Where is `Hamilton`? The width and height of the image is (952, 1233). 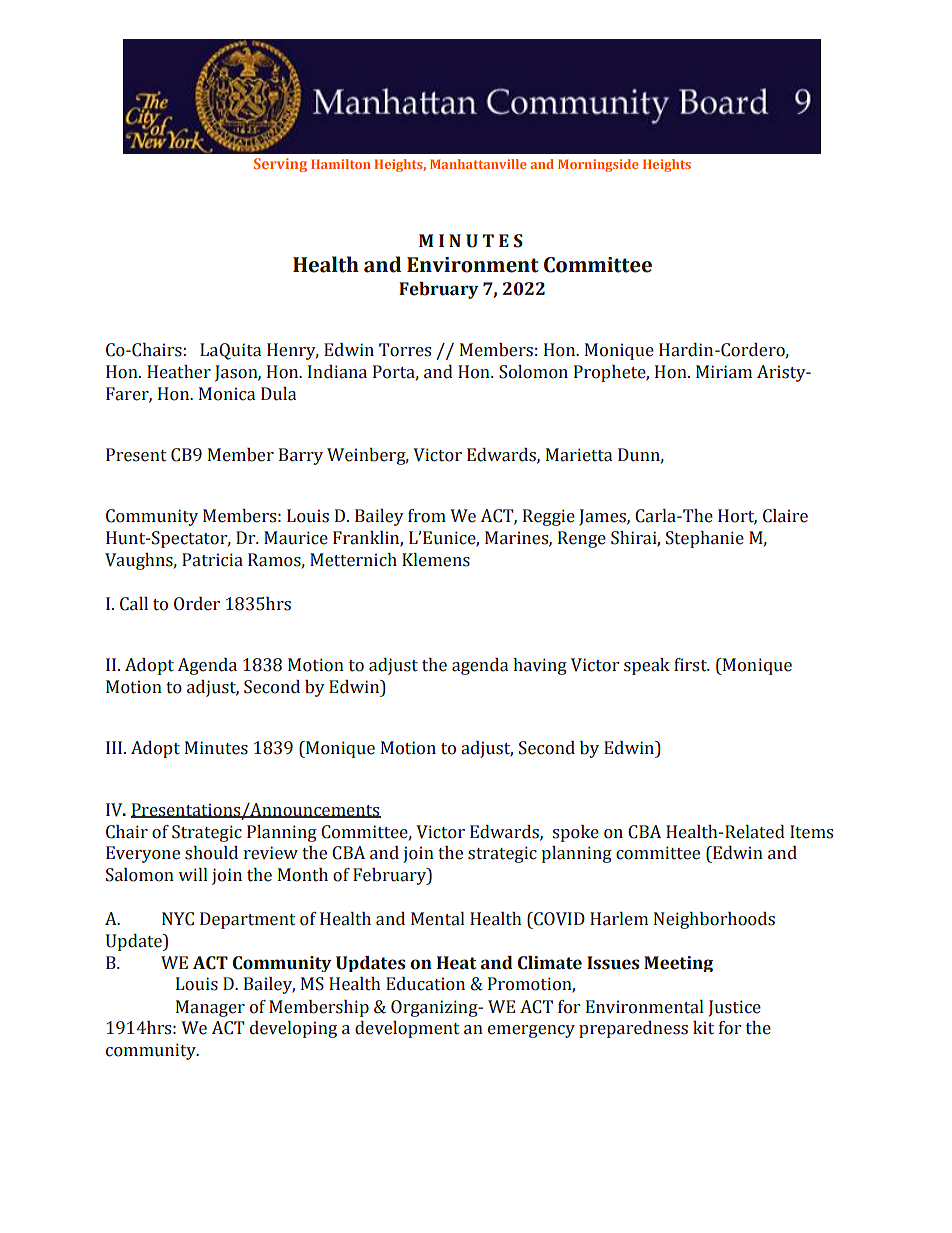
Hamilton is located at coordinates (340, 164).
